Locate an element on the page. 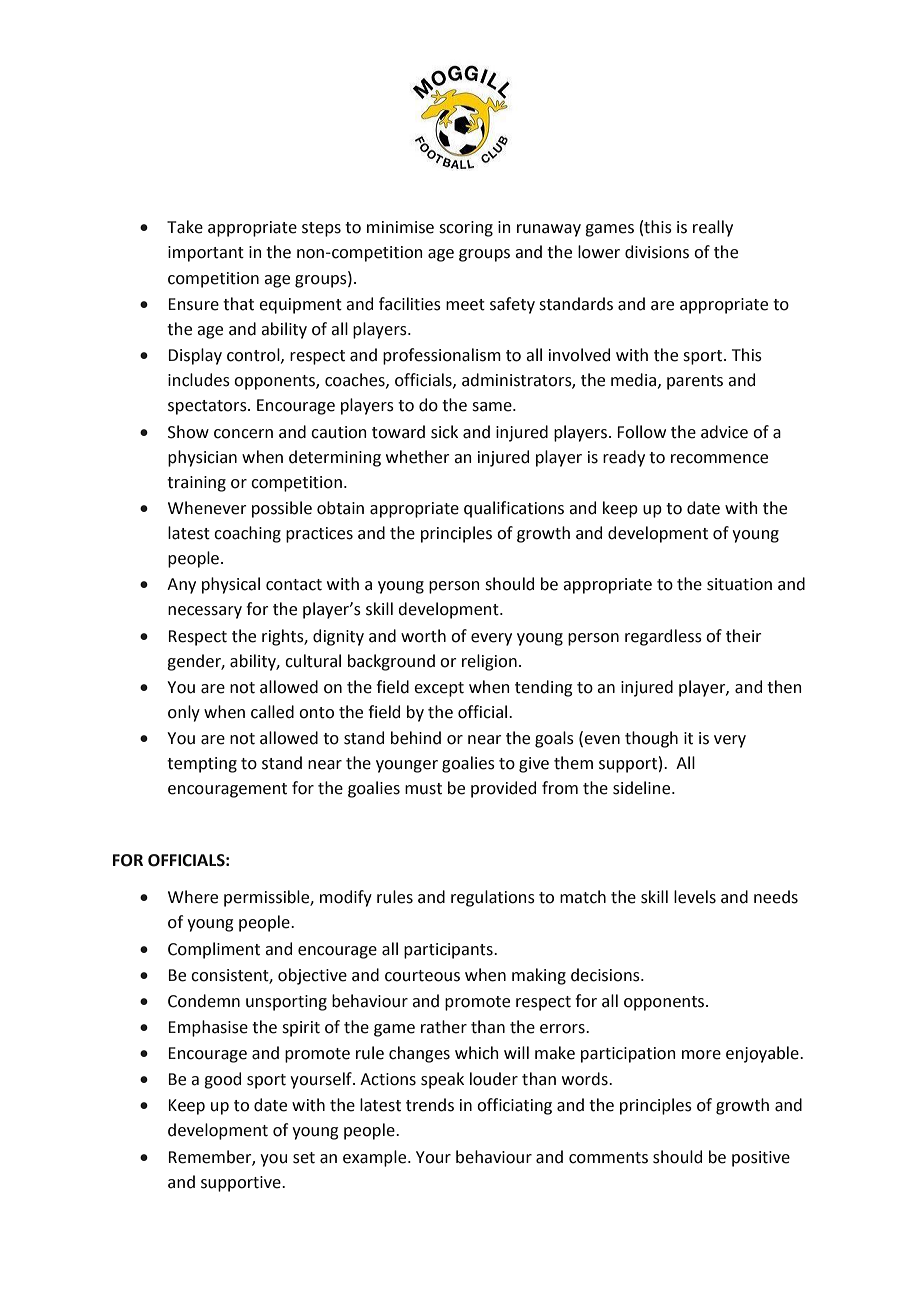  levels is located at coordinates (695, 897).
